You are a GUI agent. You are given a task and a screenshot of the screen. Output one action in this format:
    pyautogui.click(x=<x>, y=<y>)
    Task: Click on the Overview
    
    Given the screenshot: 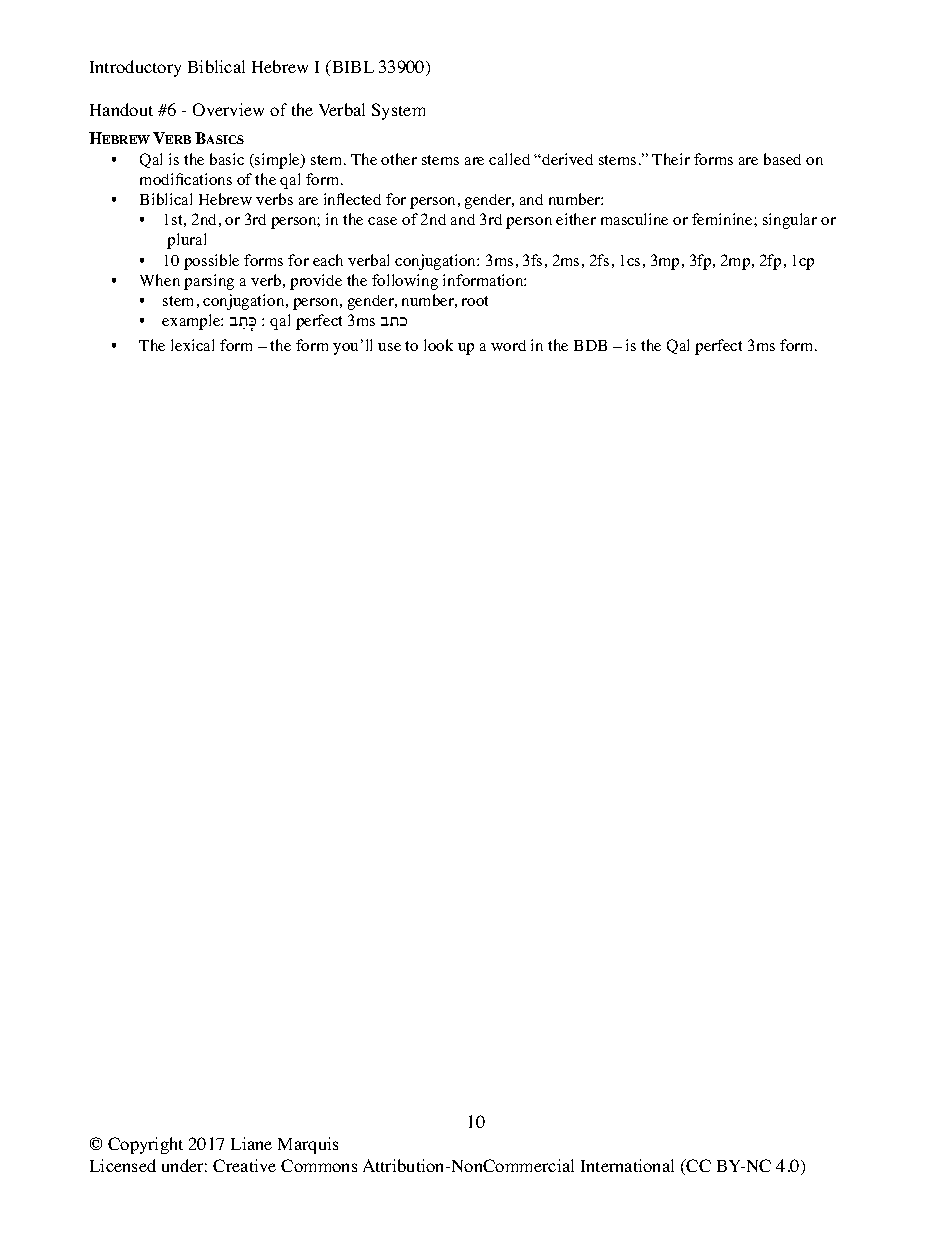 What is the action you would take?
    pyautogui.click(x=228, y=109)
